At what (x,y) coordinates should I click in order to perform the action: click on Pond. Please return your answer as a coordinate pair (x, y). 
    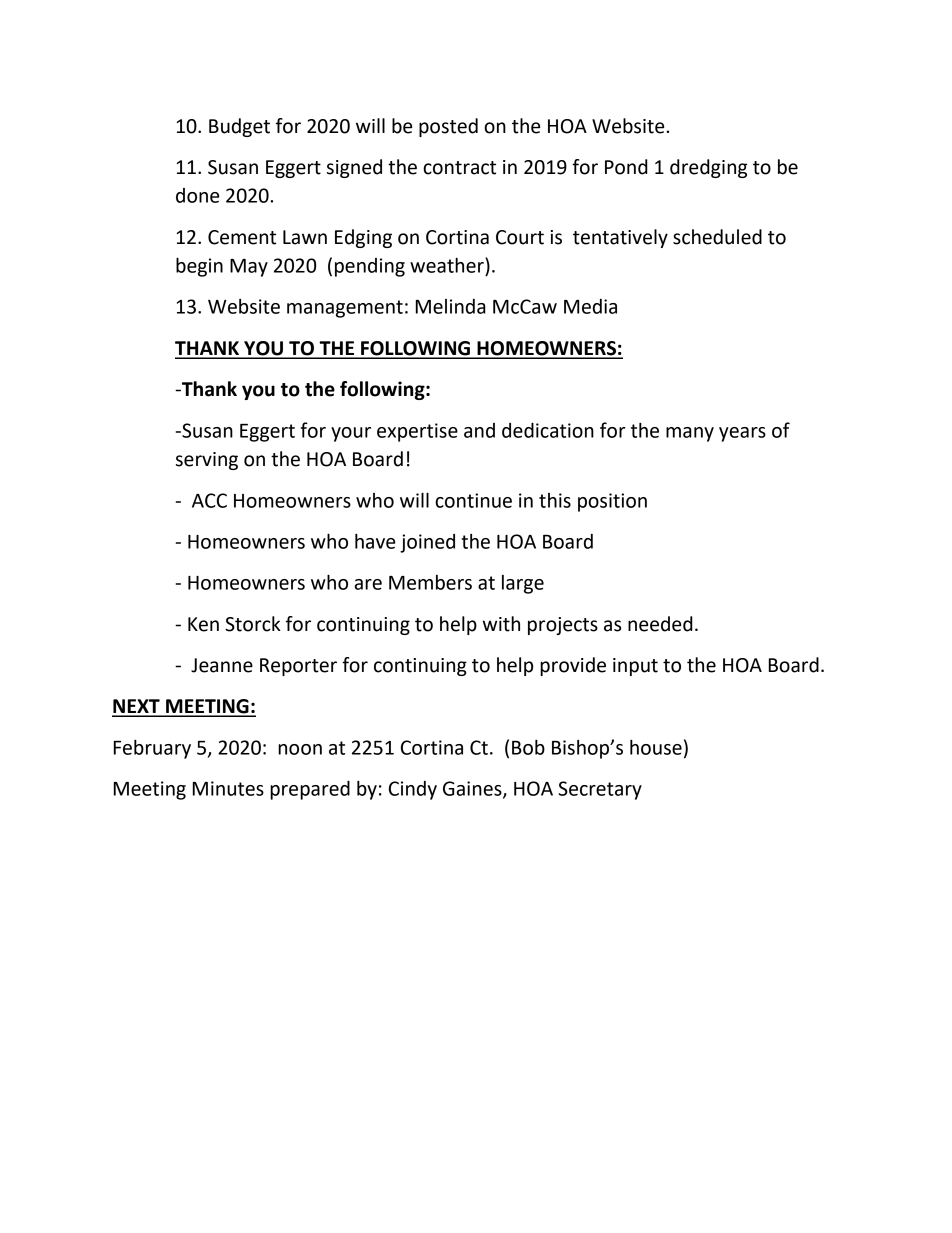
    Looking at the image, I should click on (626, 167).
